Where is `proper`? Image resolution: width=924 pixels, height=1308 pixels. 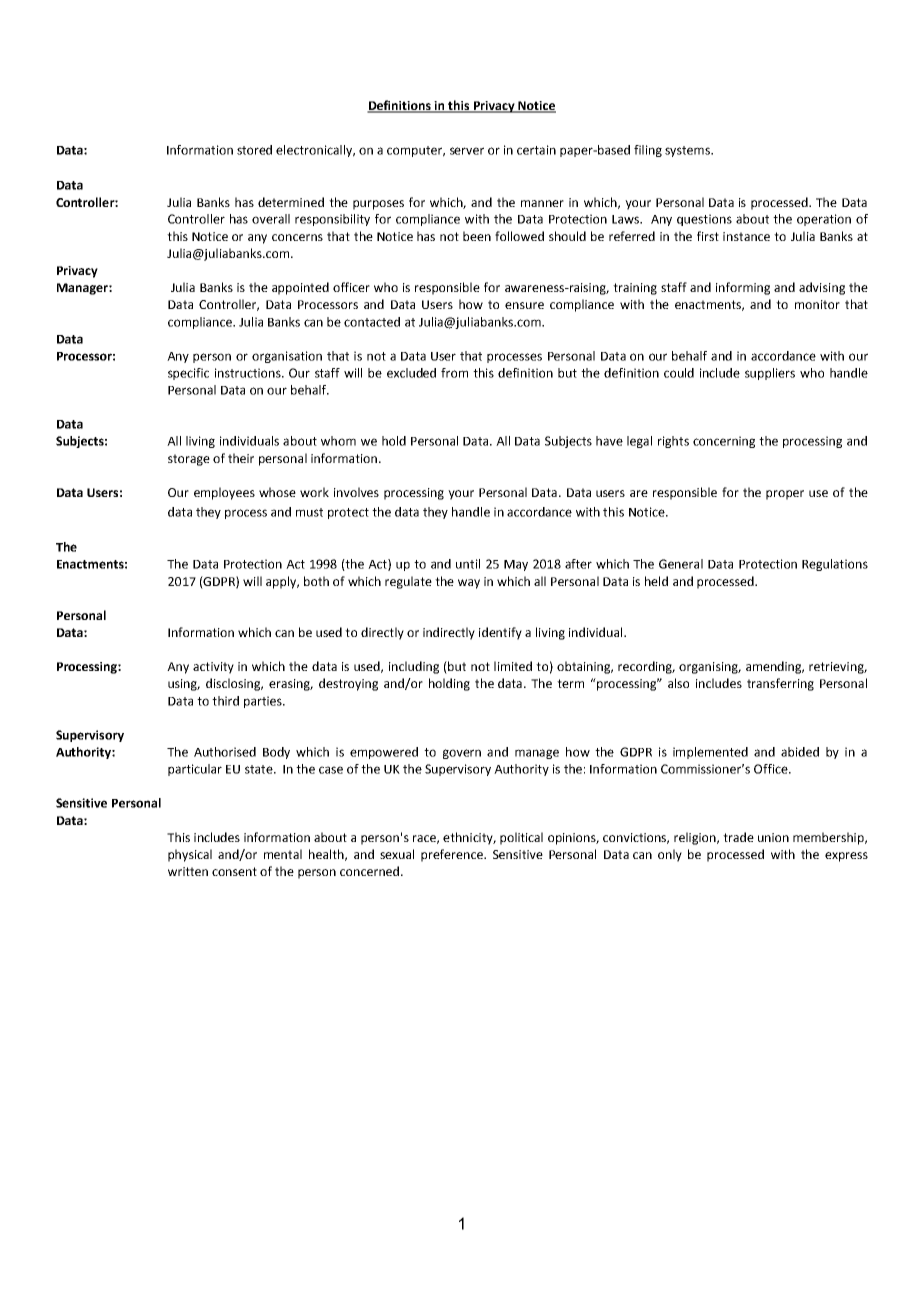
proper is located at coordinates (785, 495).
